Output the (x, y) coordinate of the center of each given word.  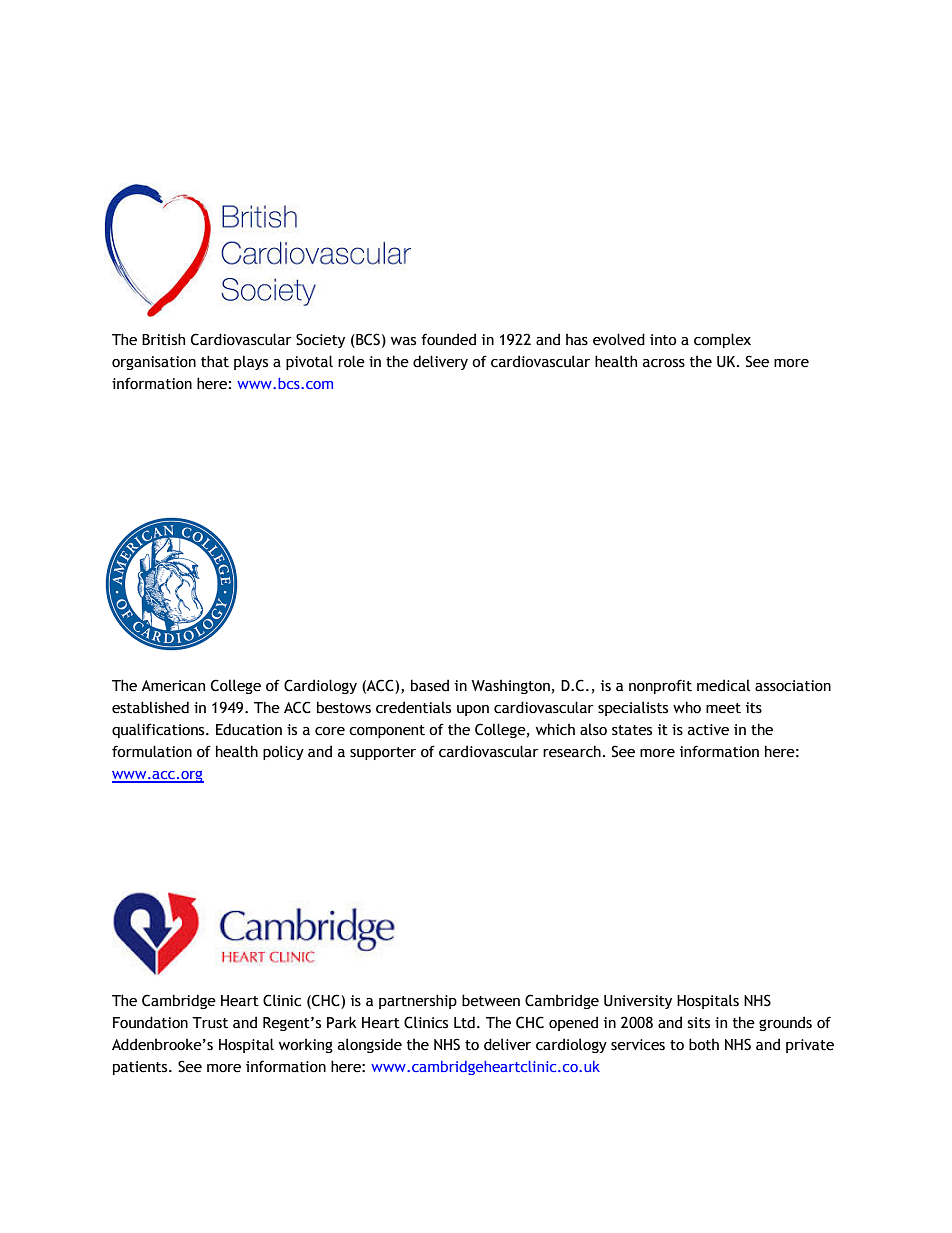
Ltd (464, 1022)
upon (473, 710)
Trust (210, 1023)
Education (249, 729)
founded (448, 339)
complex (722, 340)
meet (723, 708)
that (215, 361)
